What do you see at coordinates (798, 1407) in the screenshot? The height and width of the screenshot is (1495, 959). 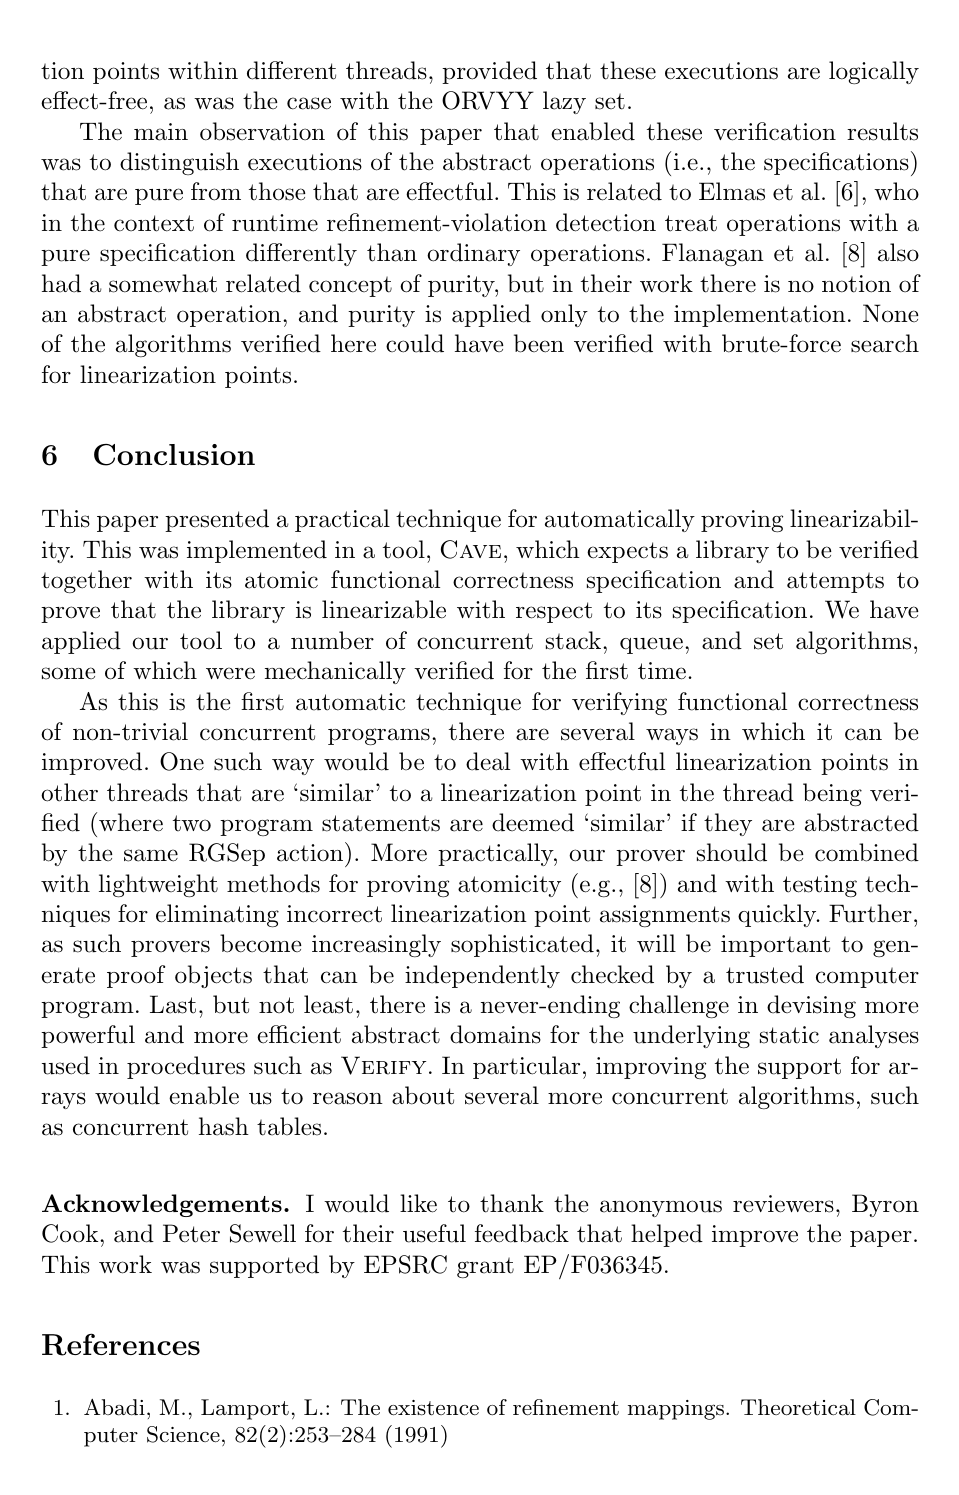 I see `Theoretical` at bounding box center [798, 1407].
